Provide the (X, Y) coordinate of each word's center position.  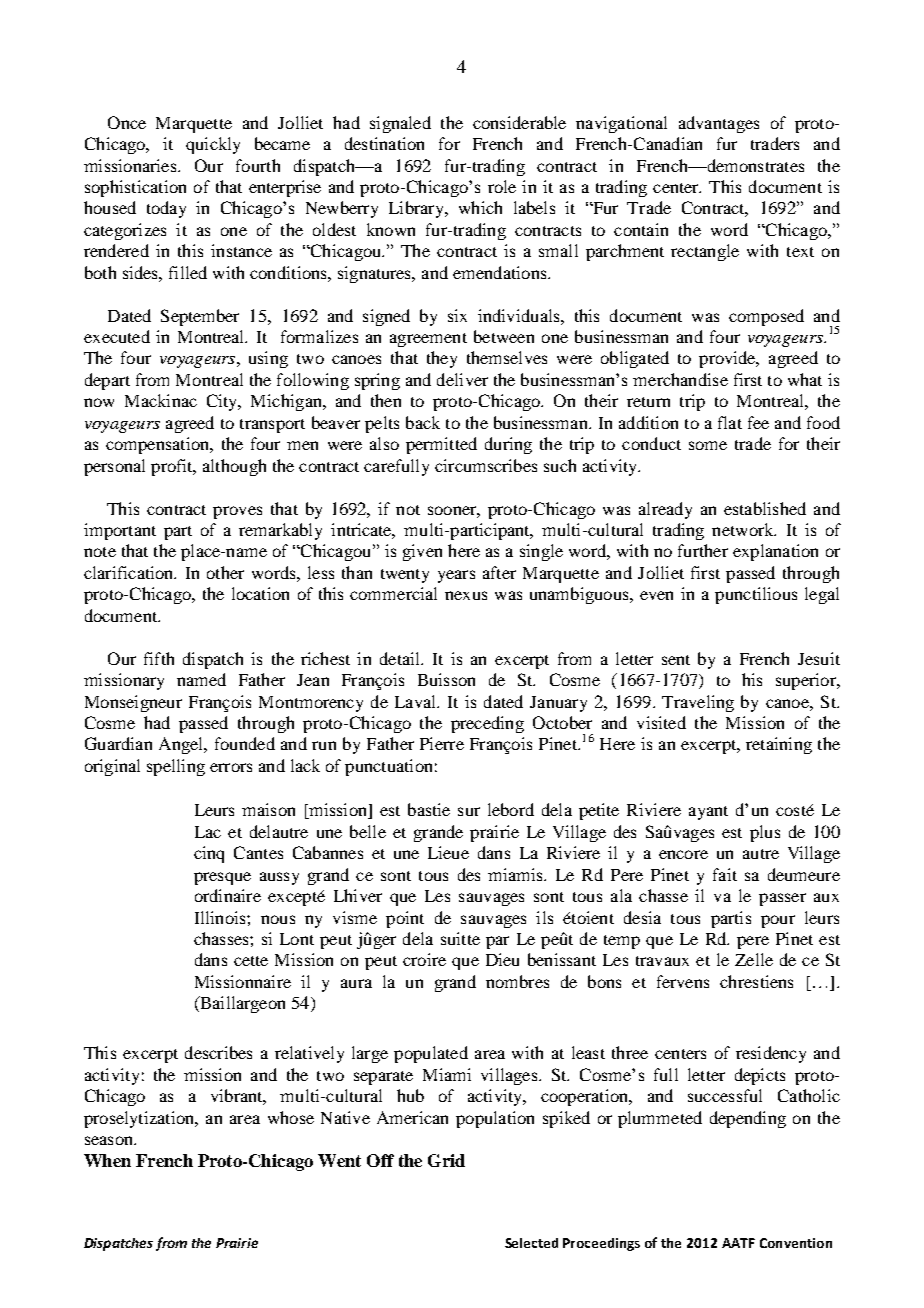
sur (469, 811)
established (765, 508)
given (422, 552)
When (107, 1160)
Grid (446, 1160)
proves (237, 512)
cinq (209, 854)
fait (725, 874)
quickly (213, 145)
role (502, 186)
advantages (719, 124)
